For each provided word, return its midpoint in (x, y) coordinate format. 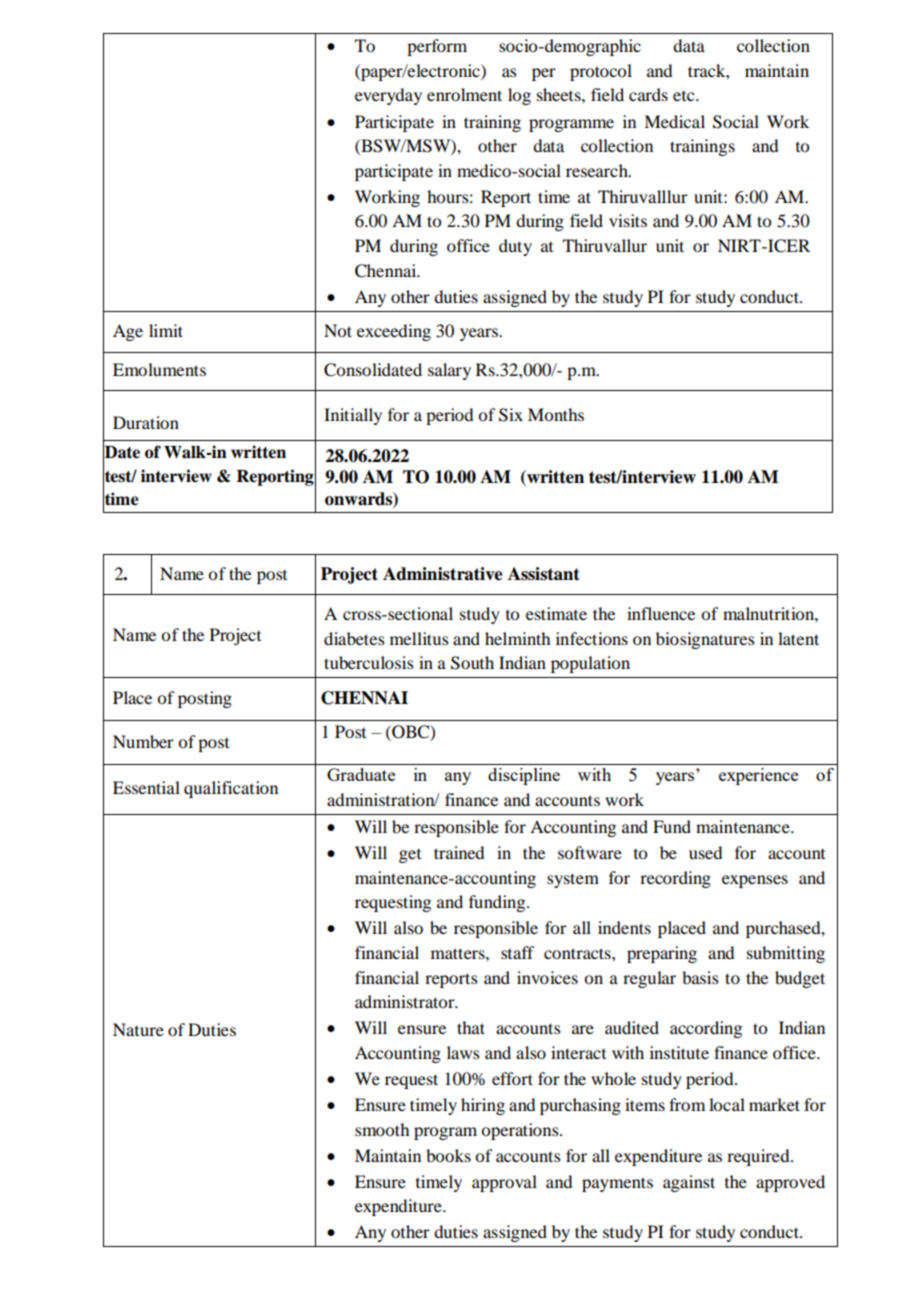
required (759, 1157)
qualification (231, 789)
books (448, 1155)
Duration (146, 422)
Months (556, 414)
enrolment (464, 94)
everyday (388, 96)
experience (758, 776)
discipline (524, 776)
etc (685, 96)
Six (511, 415)
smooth (382, 1129)
